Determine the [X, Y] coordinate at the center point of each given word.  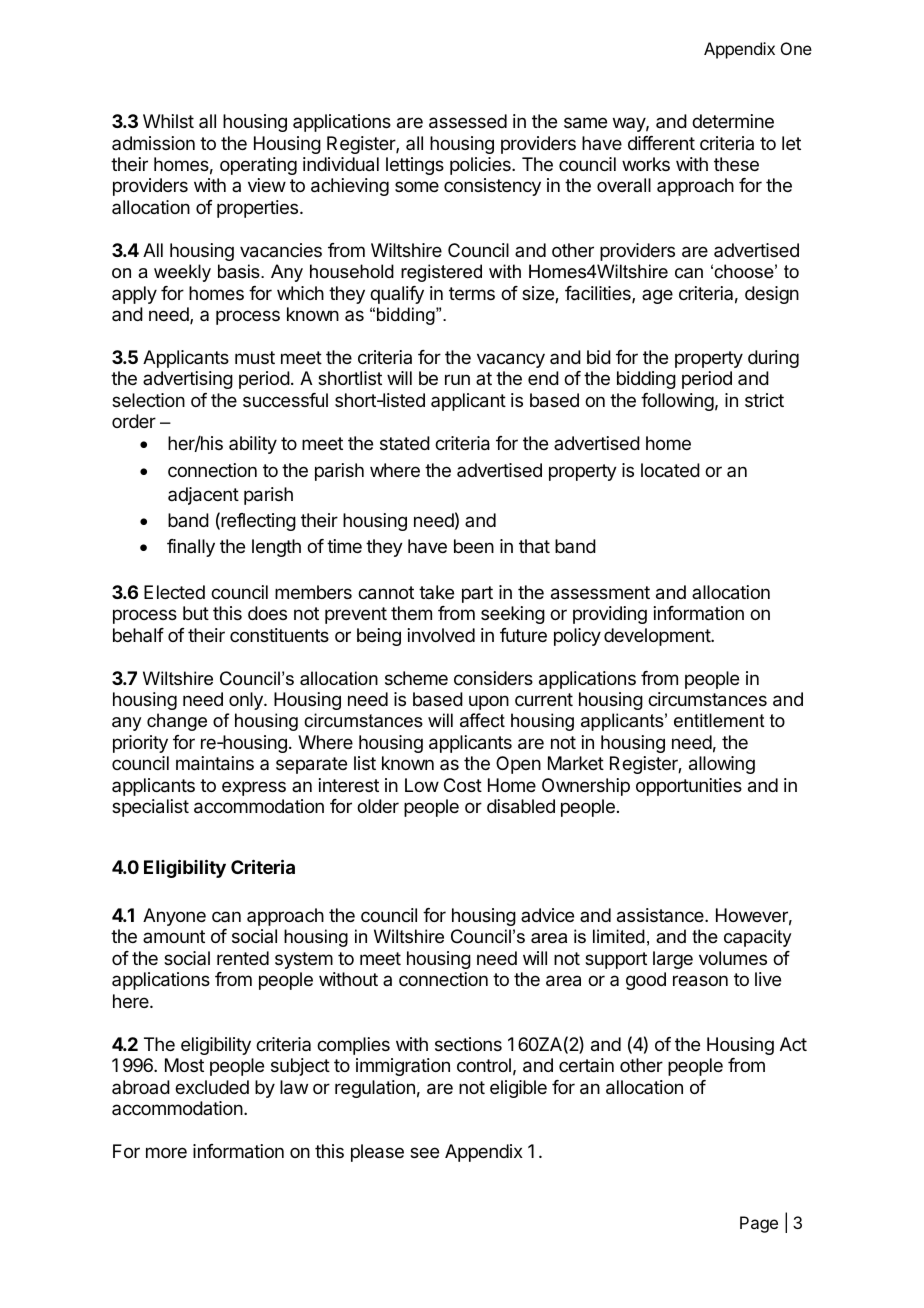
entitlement [719, 720]
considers [493, 678]
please [377, 1153]
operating [258, 166]
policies [481, 166]
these [736, 164]
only [247, 701]
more [166, 1152]
